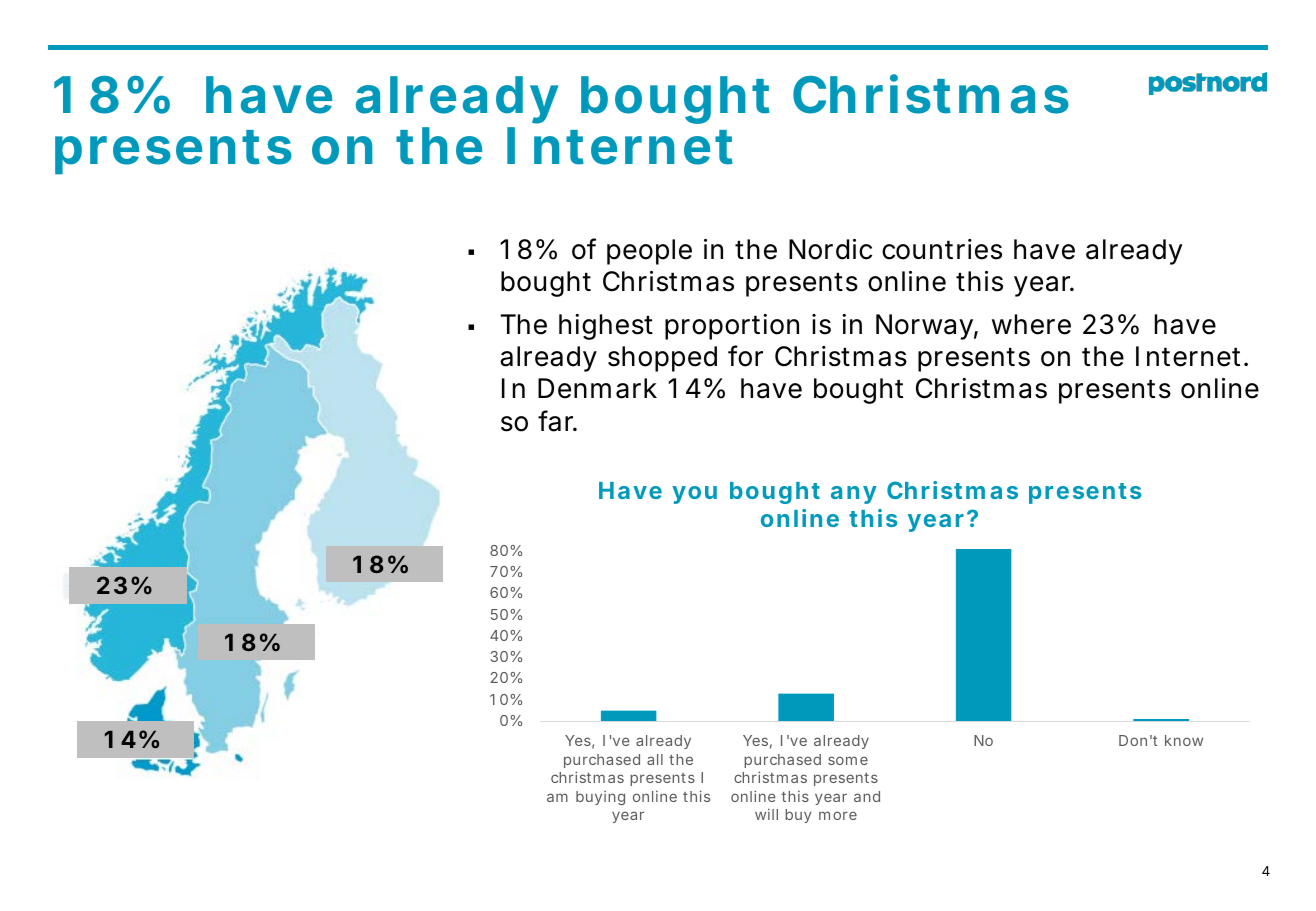 Image resolution: width=1316 pixels, height=911 pixels. I want to click on you, so click(694, 495).
